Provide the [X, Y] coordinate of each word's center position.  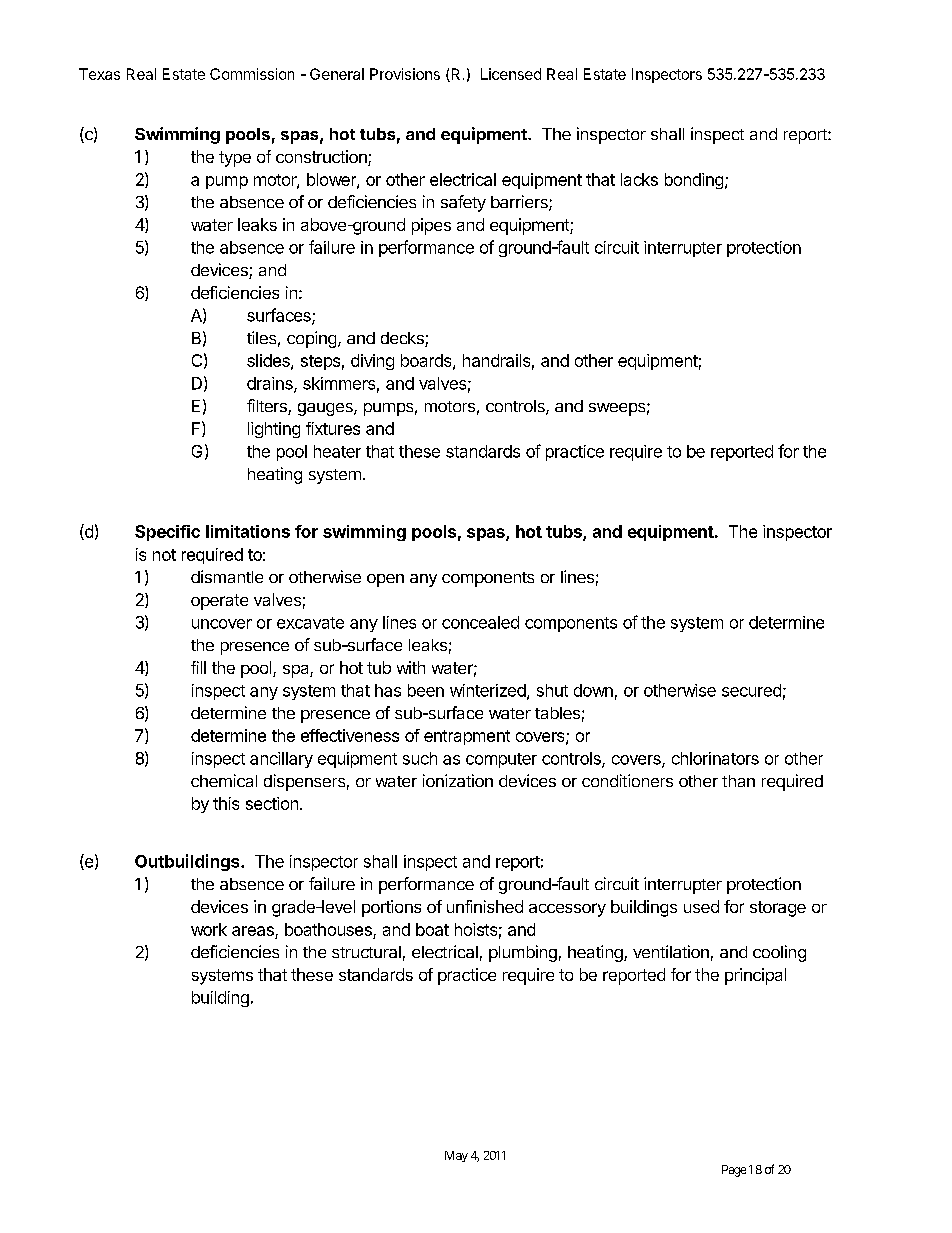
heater [337, 451]
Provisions [405, 74]
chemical [224, 780]
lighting [274, 430]
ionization [458, 780]
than [738, 781]
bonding [694, 181]
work [209, 929]
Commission [252, 74]
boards [427, 361]
